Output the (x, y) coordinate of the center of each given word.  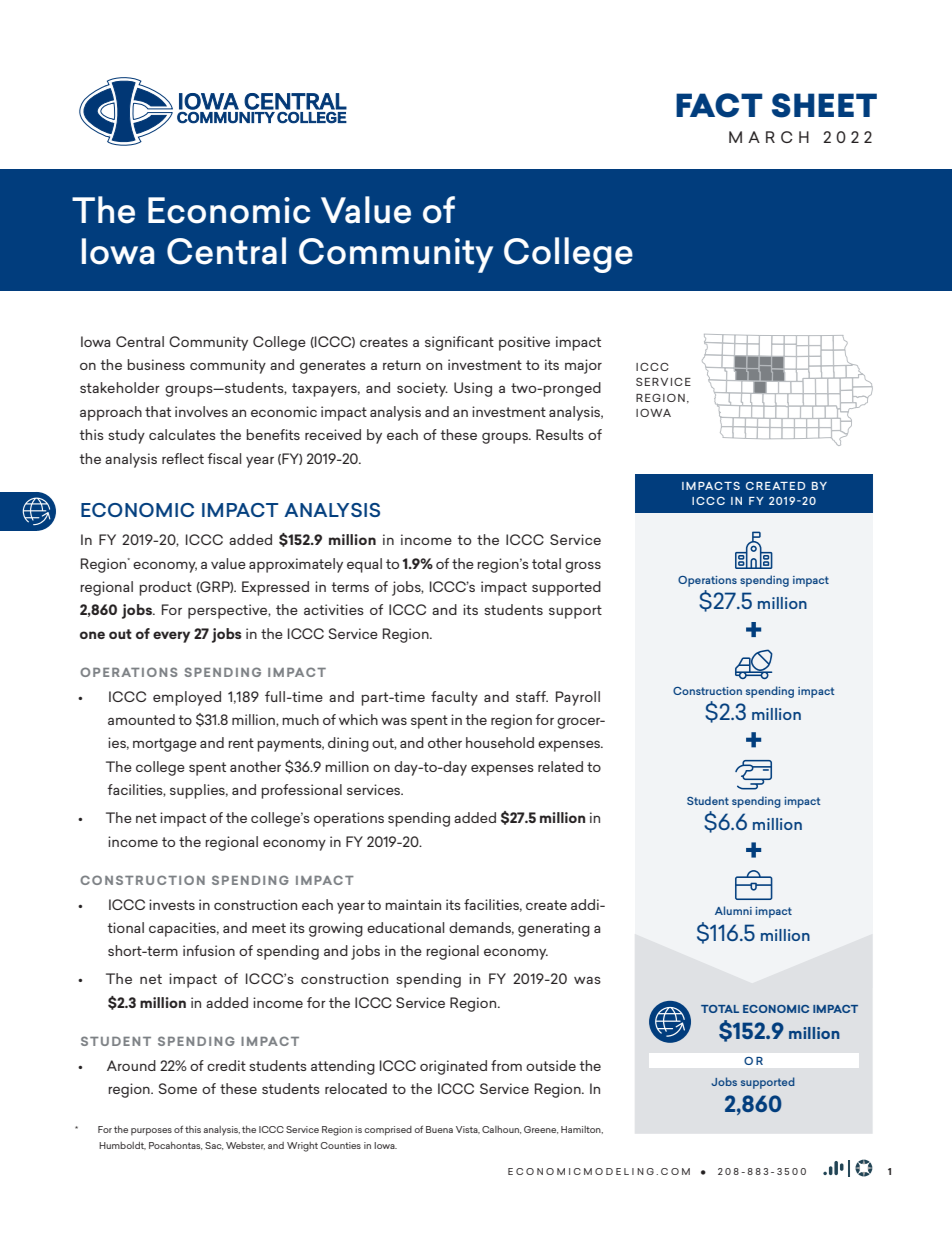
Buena (439, 1129)
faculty (454, 698)
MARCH (769, 137)
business (156, 364)
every (171, 637)
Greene (541, 1130)
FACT (719, 105)
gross (583, 567)
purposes (151, 1132)
